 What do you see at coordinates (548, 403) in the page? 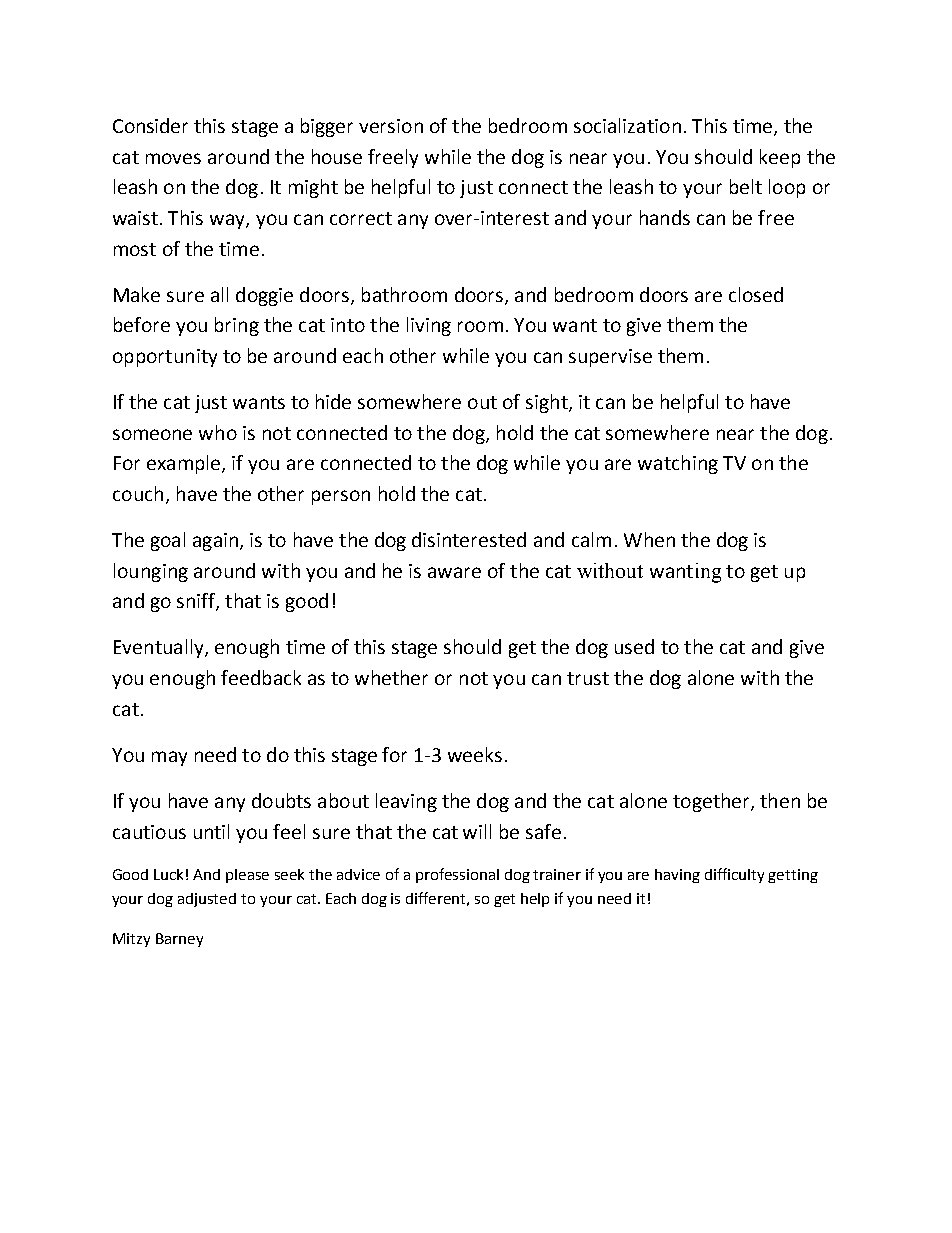
I see `sight` at bounding box center [548, 403].
